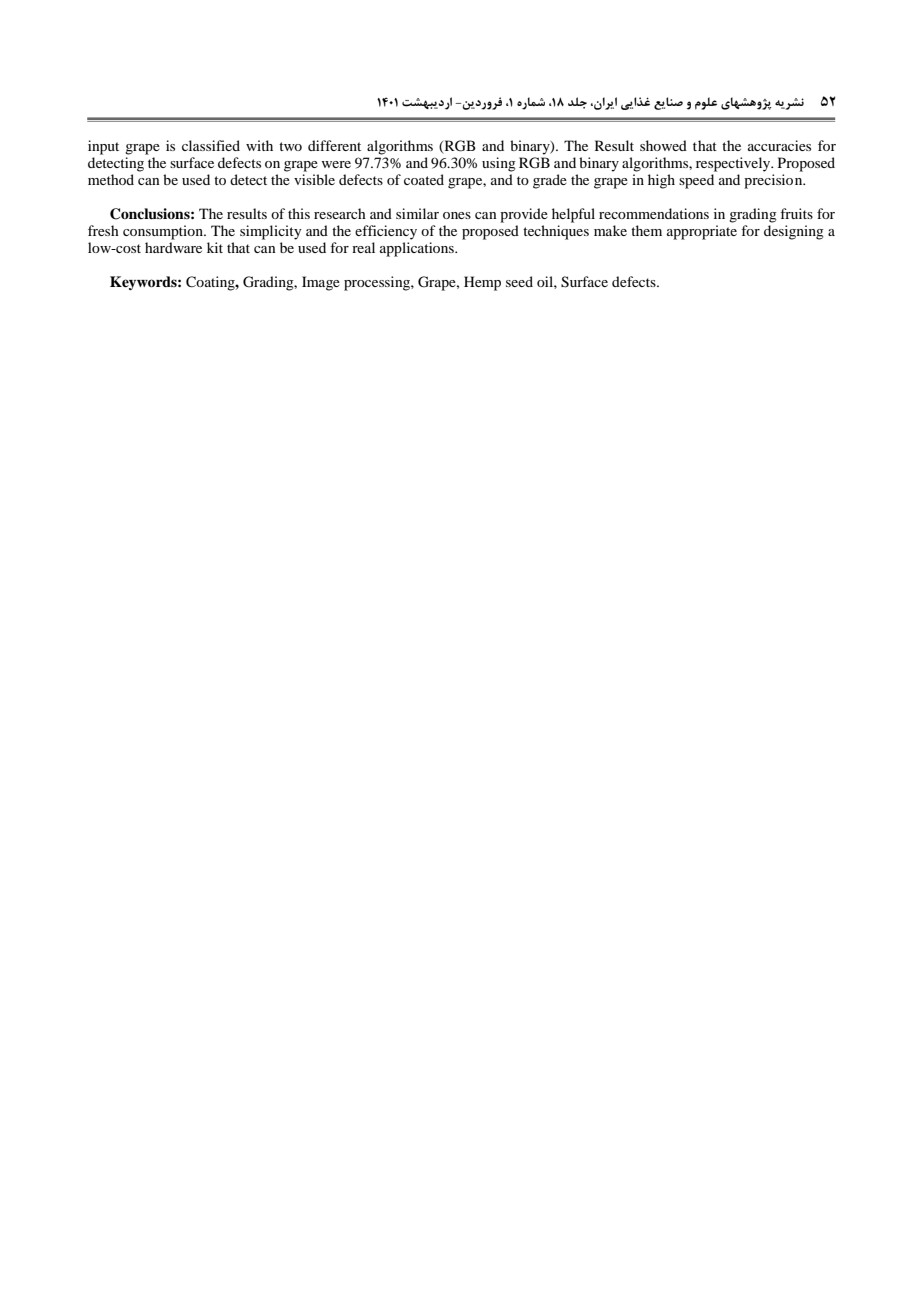  Describe the element at coordinates (334, 145) in the screenshot. I see `different` at that location.
